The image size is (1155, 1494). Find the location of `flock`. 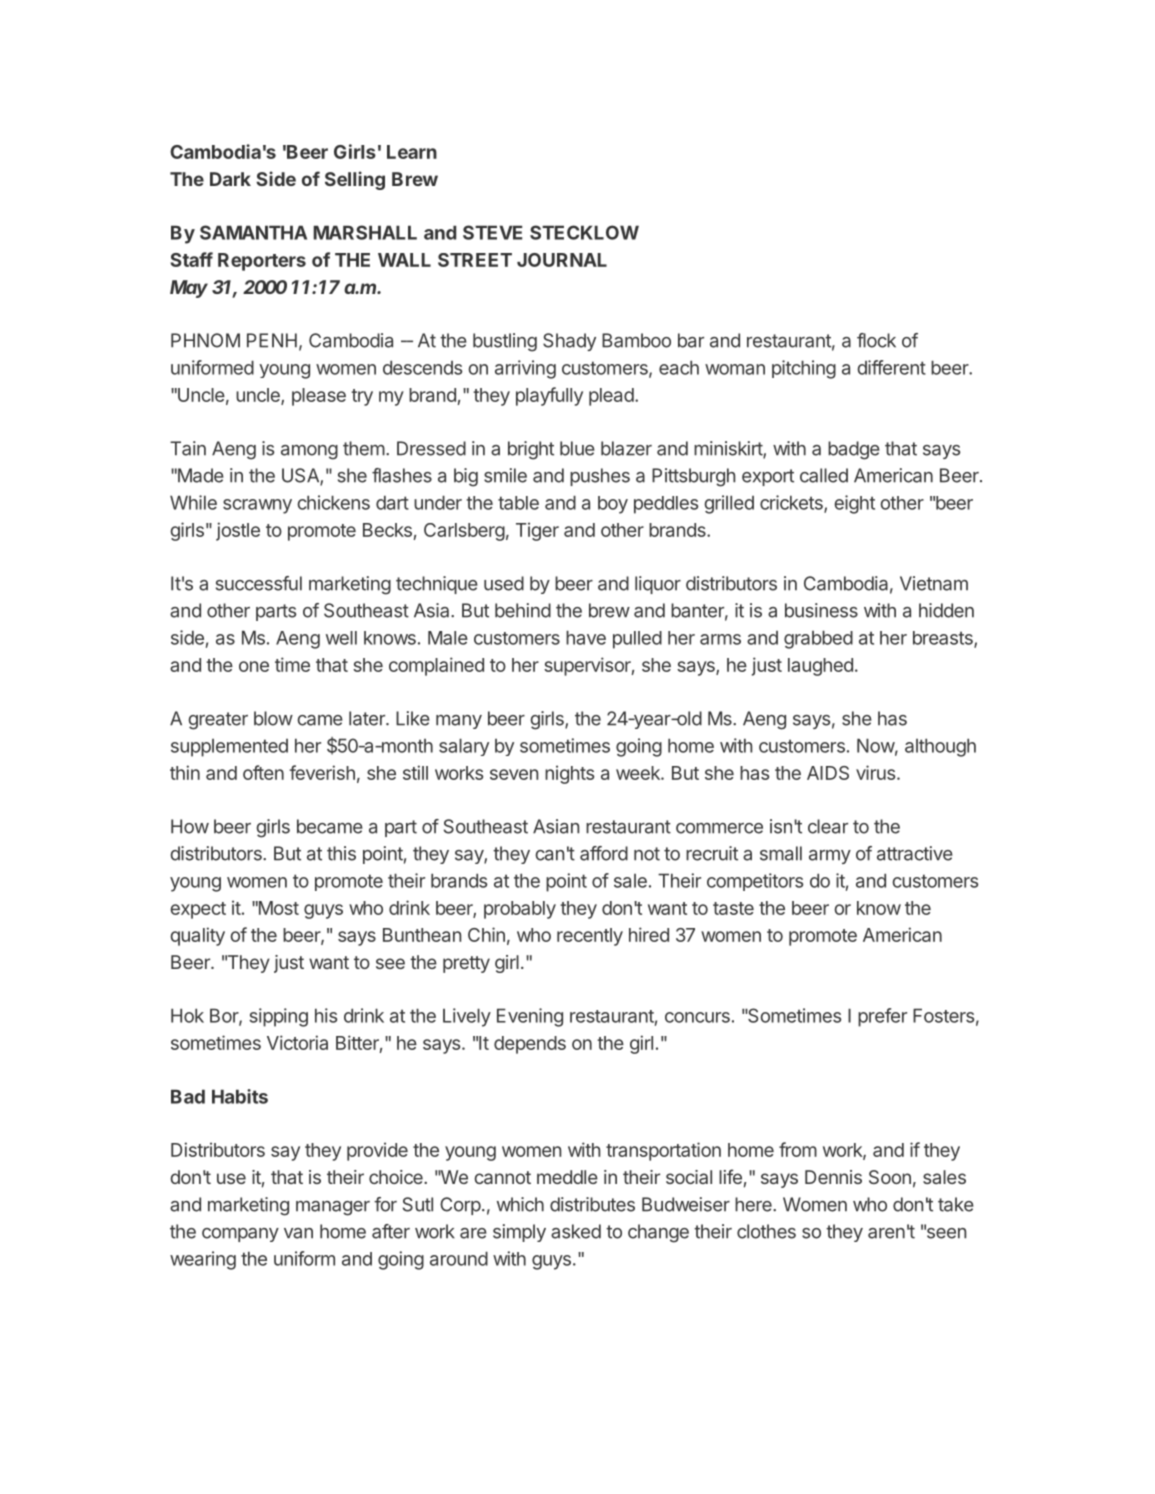

flock is located at coordinates (876, 340).
